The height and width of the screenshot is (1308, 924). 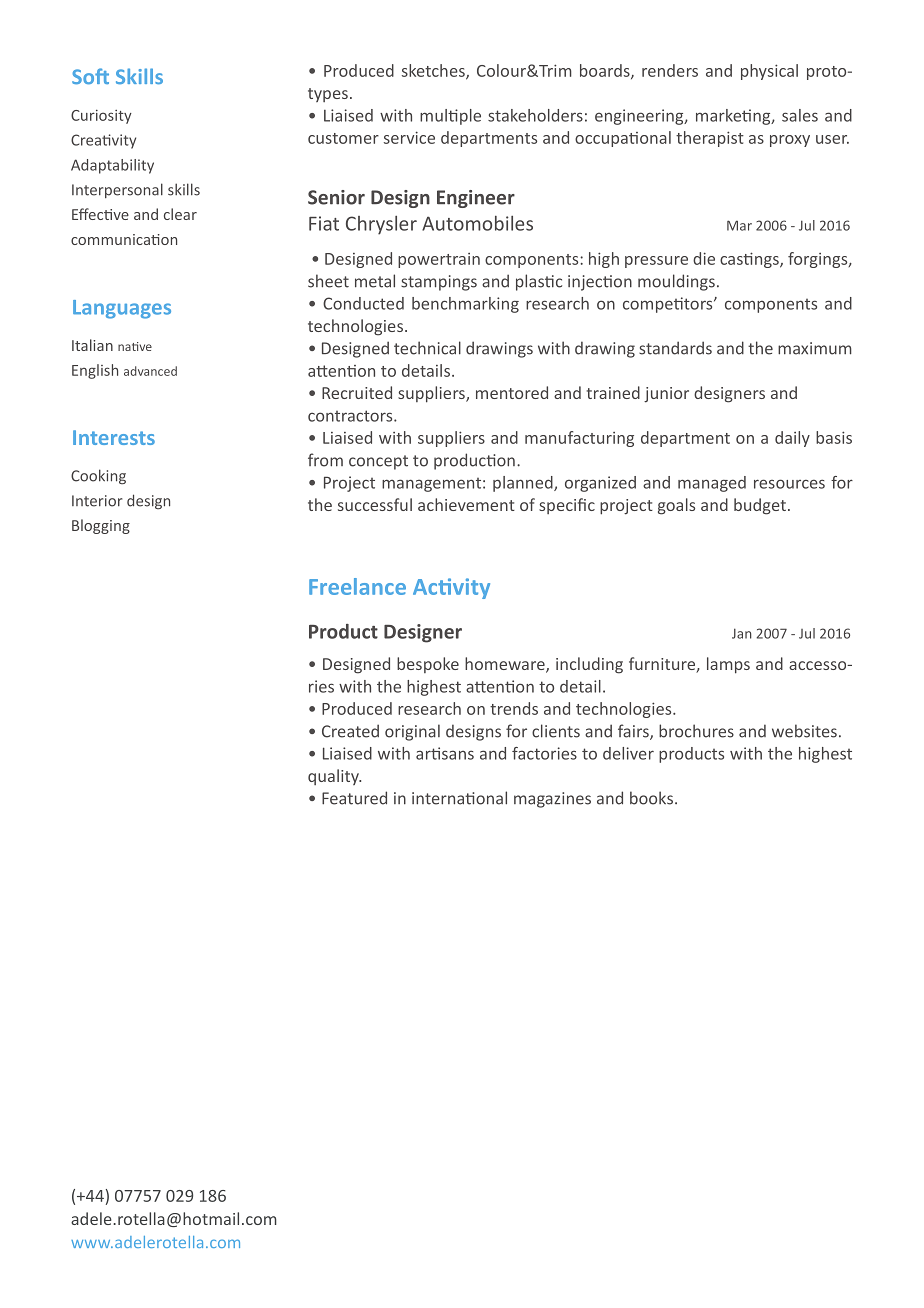 What do you see at coordinates (742, 633) in the screenshot?
I see `Jan` at bounding box center [742, 633].
